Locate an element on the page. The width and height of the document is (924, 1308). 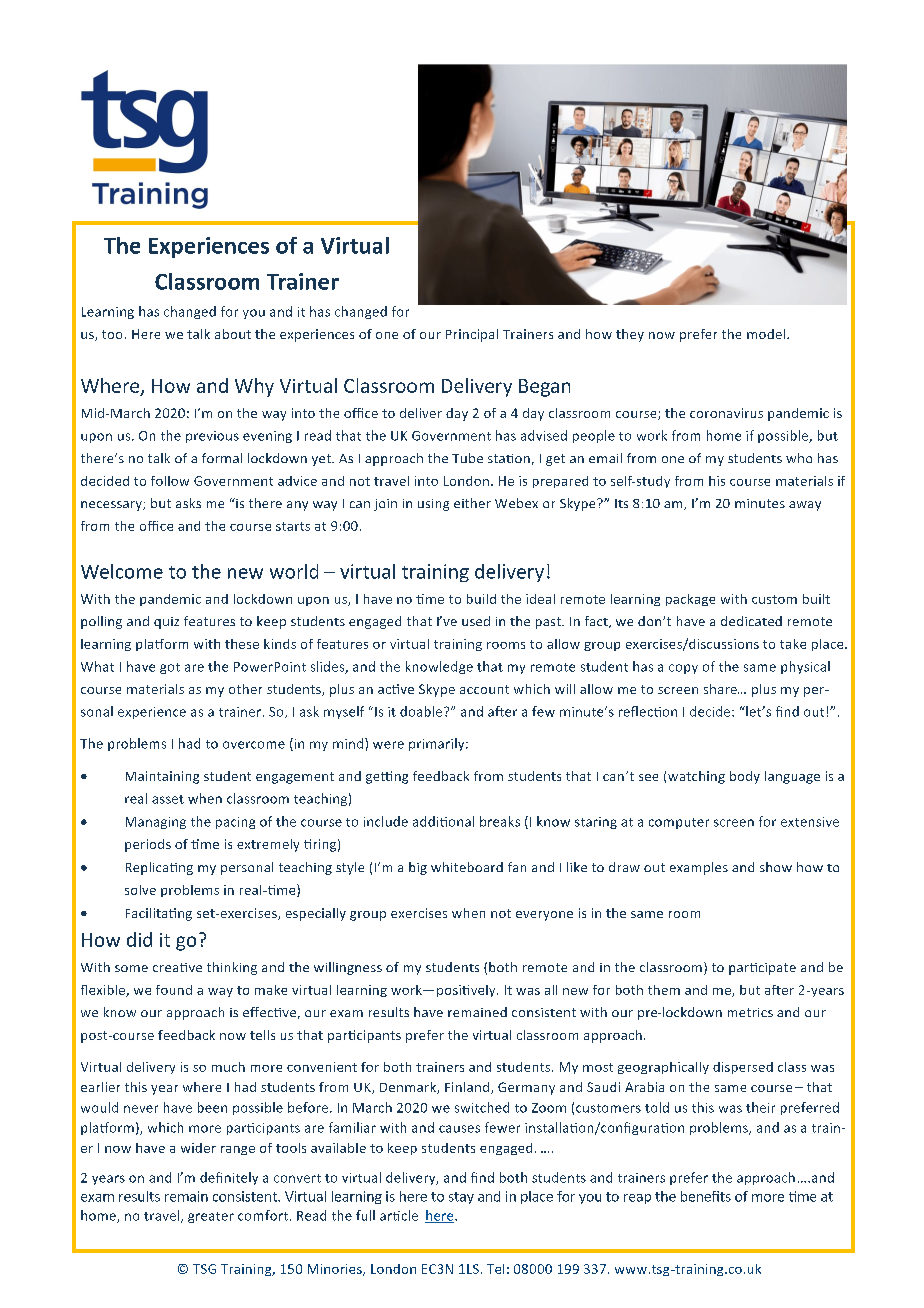
body is located at coordinates (745, 777).
